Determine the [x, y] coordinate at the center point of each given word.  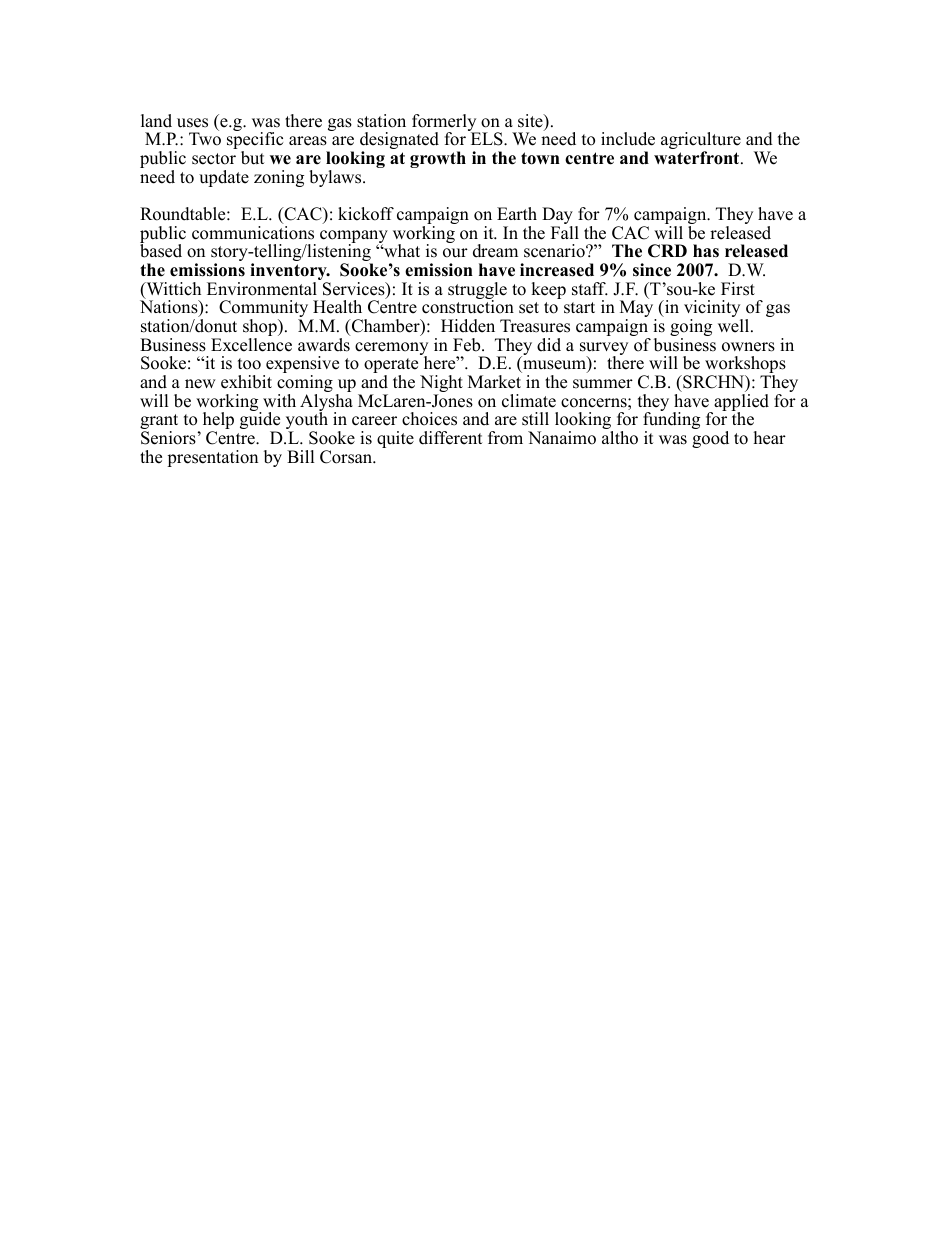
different [451, 438]
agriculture [701, 142]
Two [205, 139]
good [710, 439]
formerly [445, 124]
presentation [212, 458]
